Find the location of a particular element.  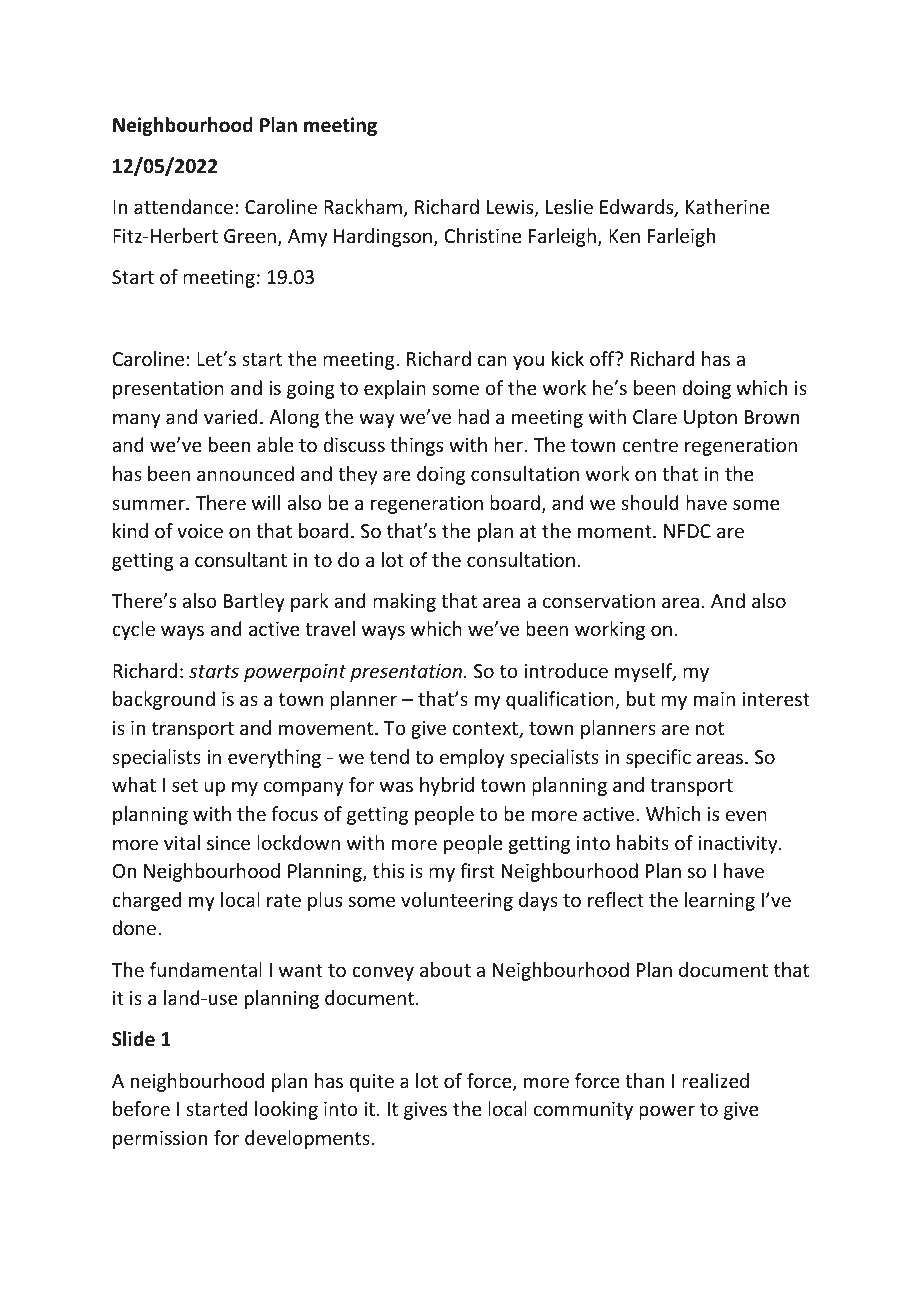

permission is located at coordinates (160, 1140).
